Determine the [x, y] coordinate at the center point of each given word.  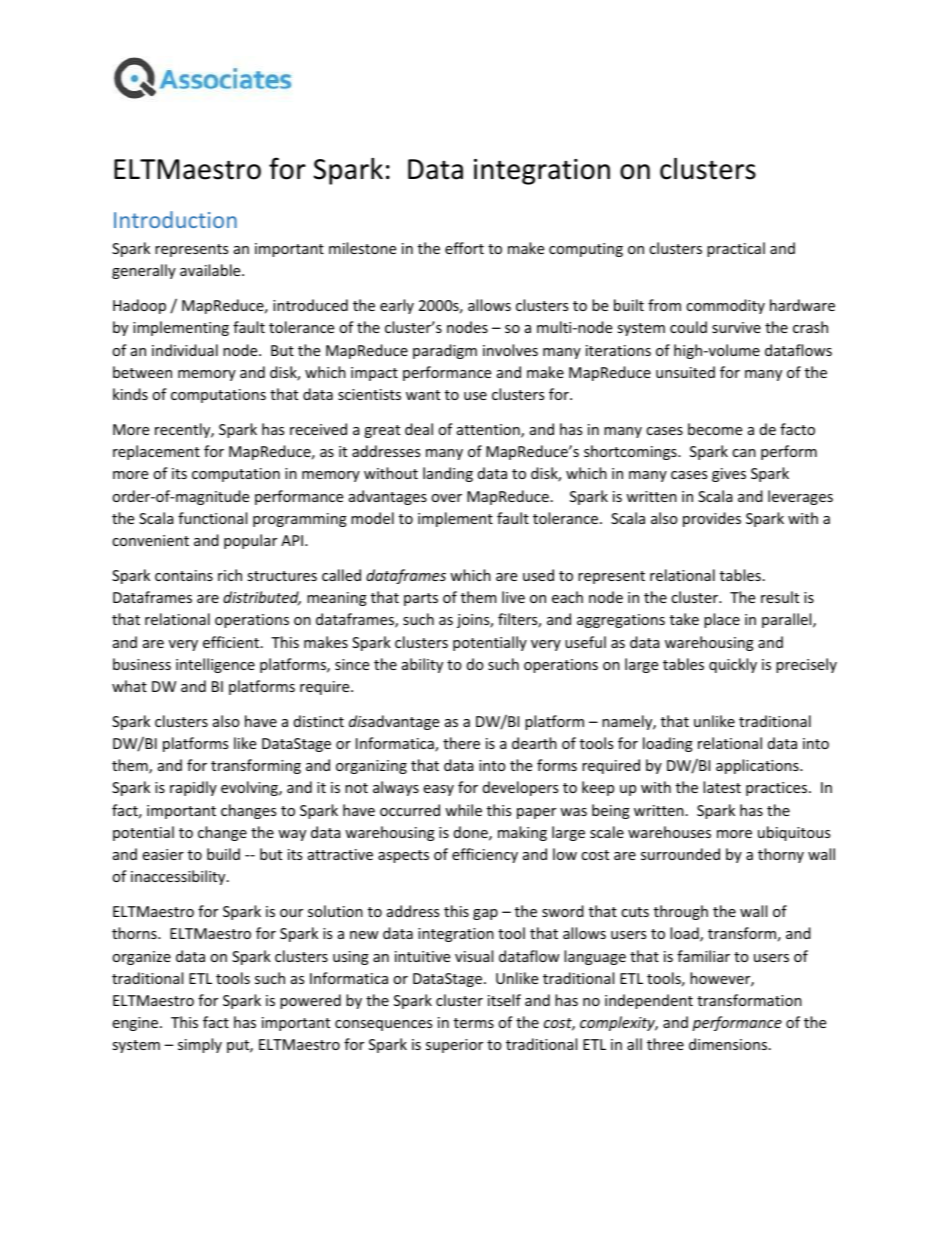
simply [200, 1045]
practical [736, 249]
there [461, 743]
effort [464, 248]
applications [758, 766]
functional [212, 518]
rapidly [193, 788]
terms [474, 1023]
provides [712, 519]
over [446, 498]
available [211, 270]
